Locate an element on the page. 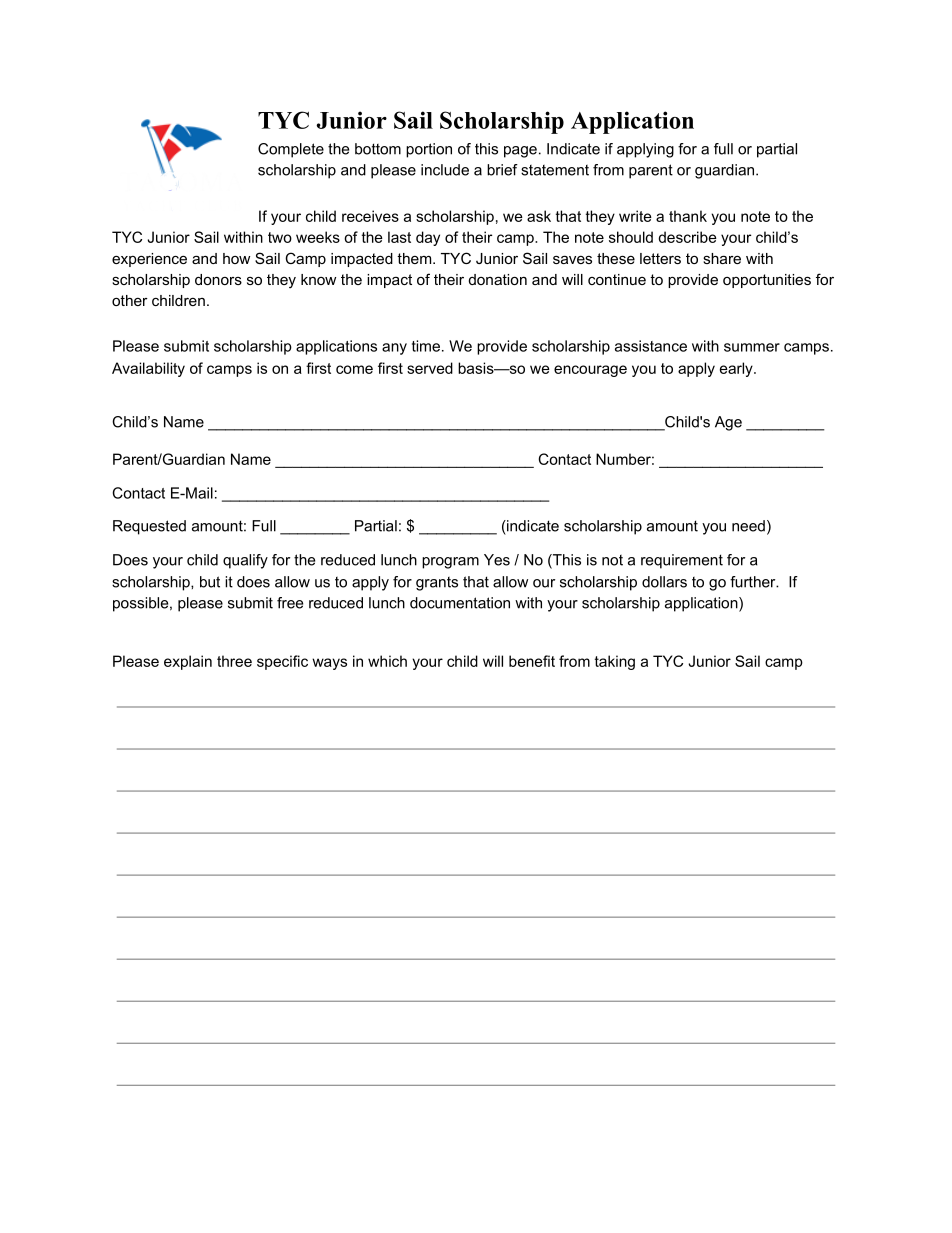  Complete is located at coordinates (291, 150).
